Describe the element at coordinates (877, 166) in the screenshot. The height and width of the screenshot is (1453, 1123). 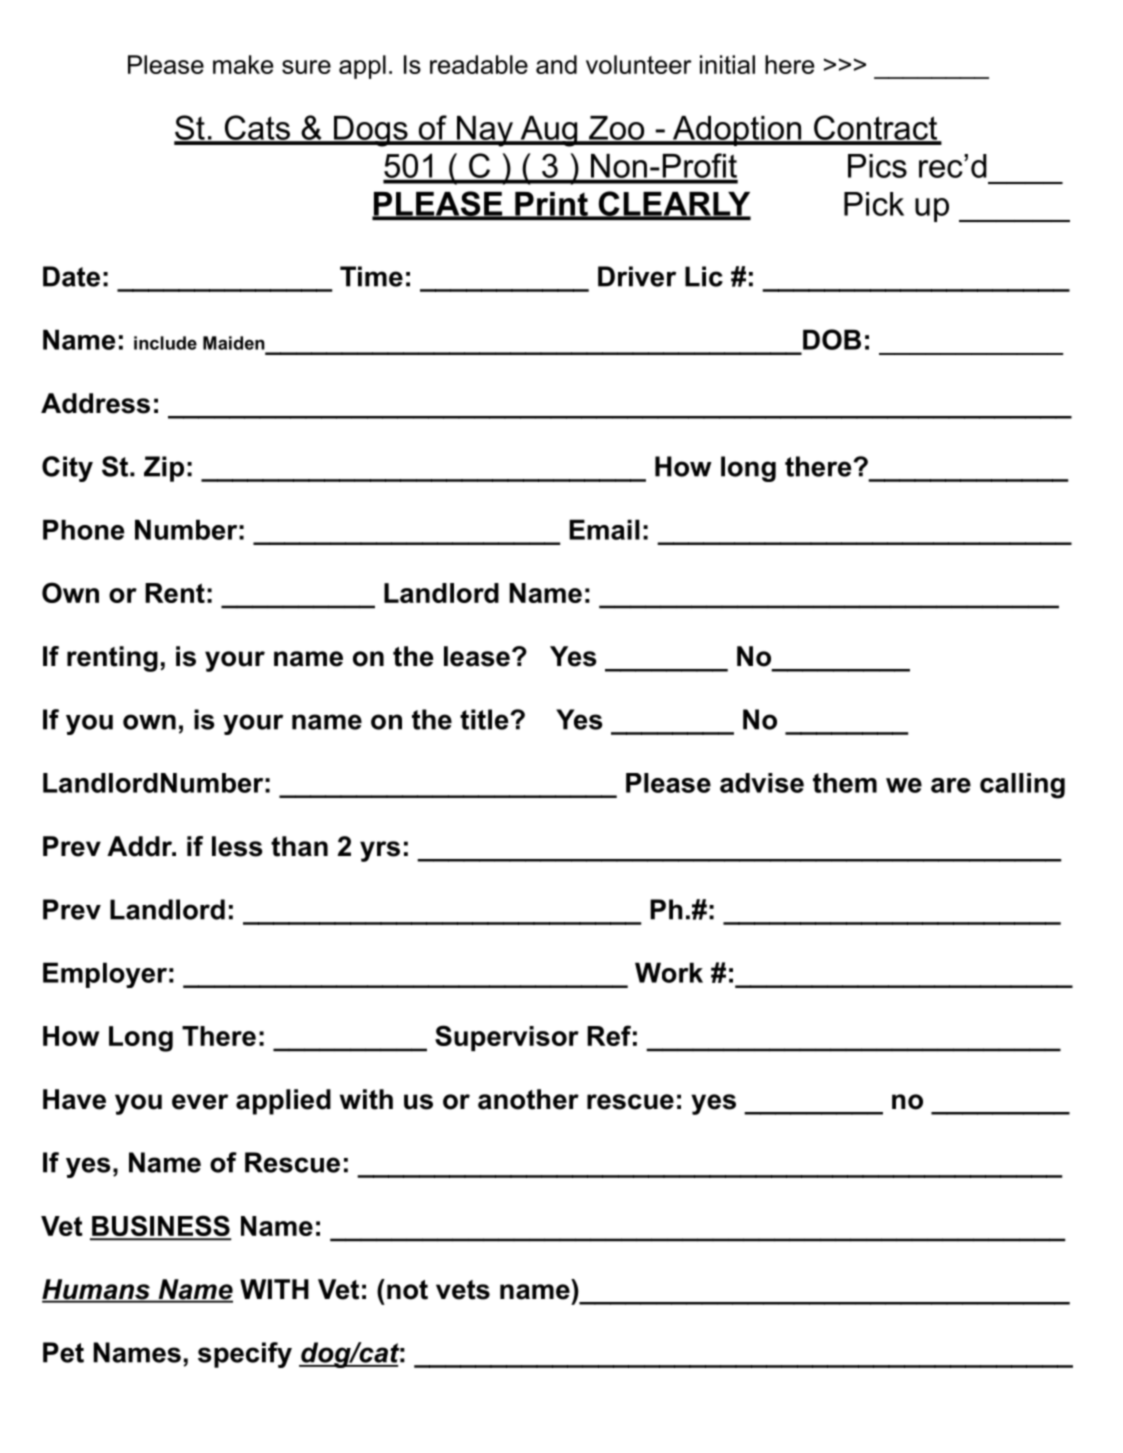
I see `Pics` at that location.
